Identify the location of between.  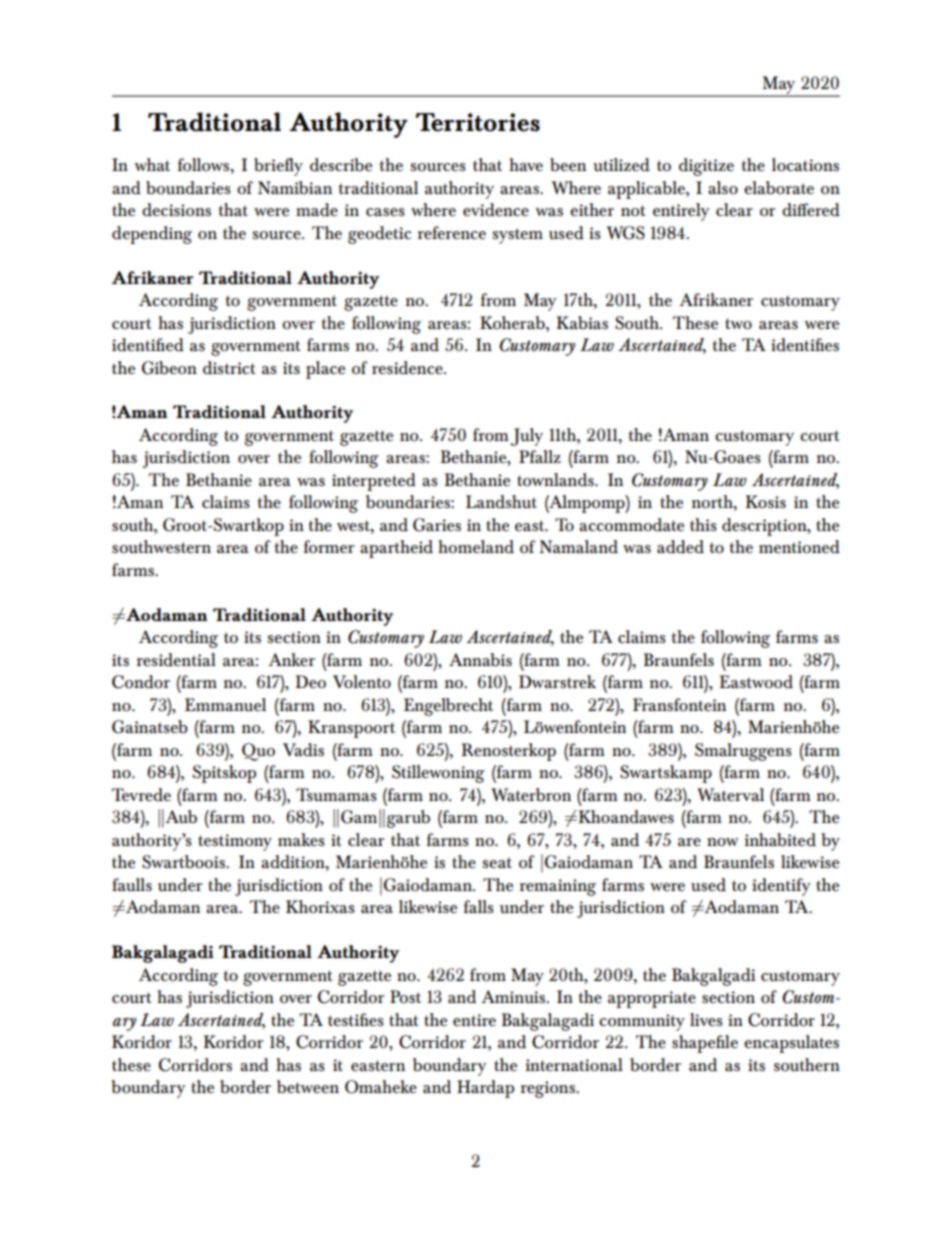
(308, 1087).
